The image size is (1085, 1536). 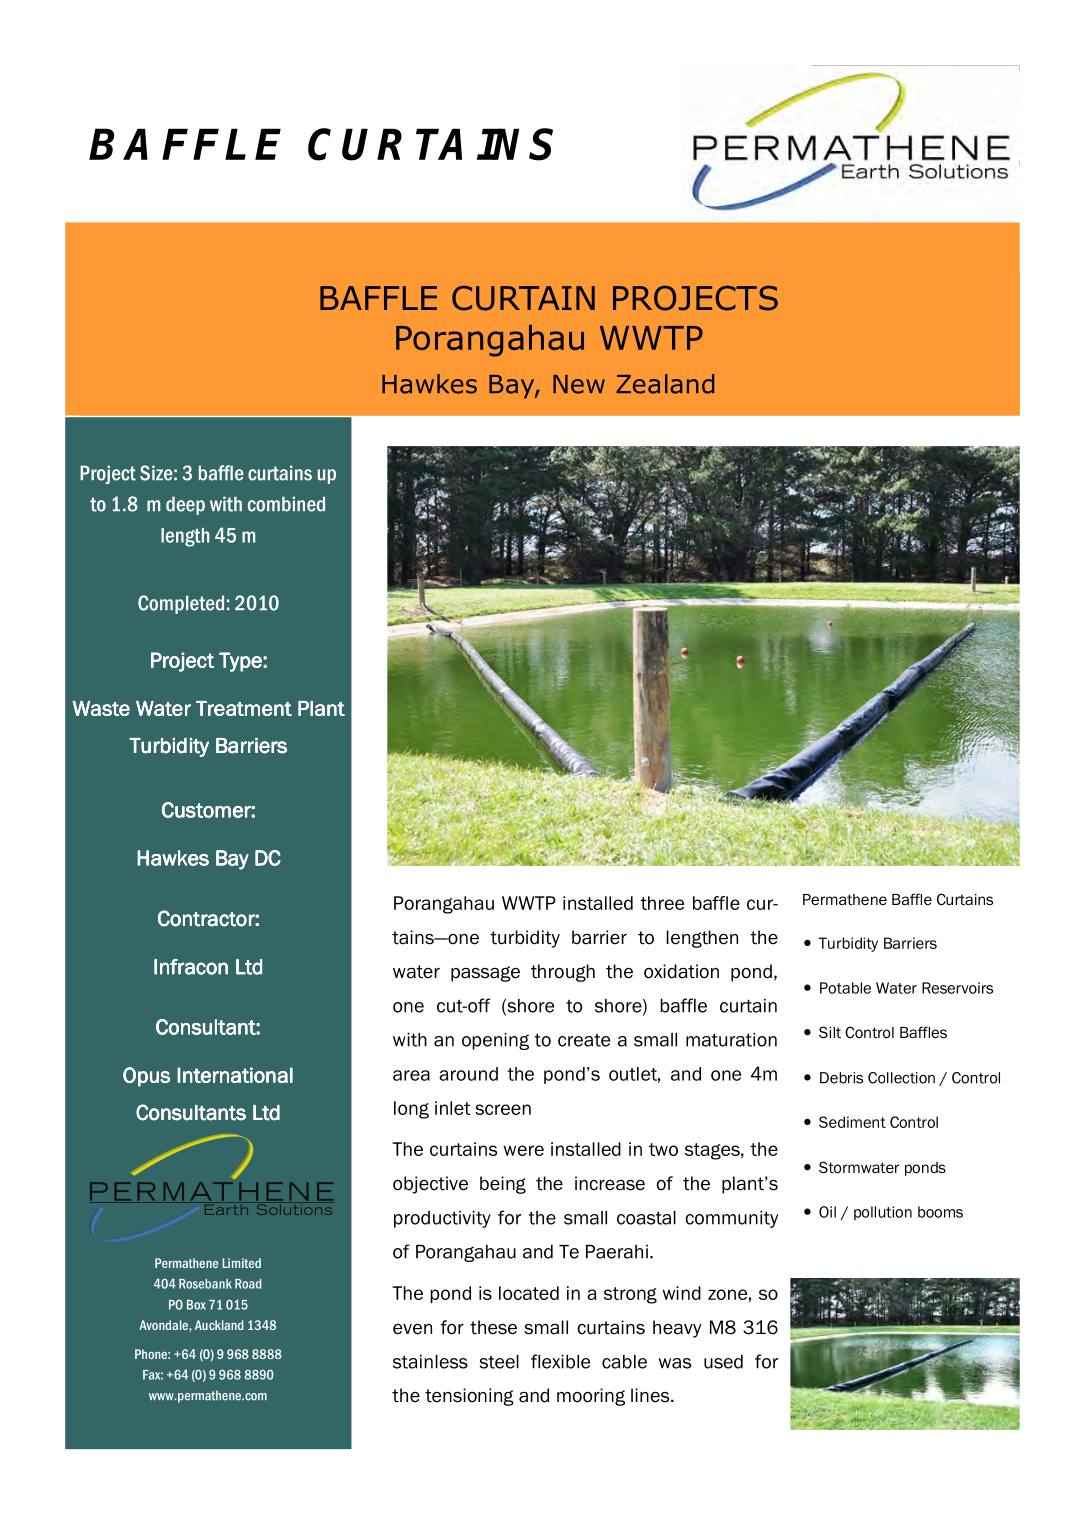 I want to click on Auckland, so click(x=219, y=1325).
